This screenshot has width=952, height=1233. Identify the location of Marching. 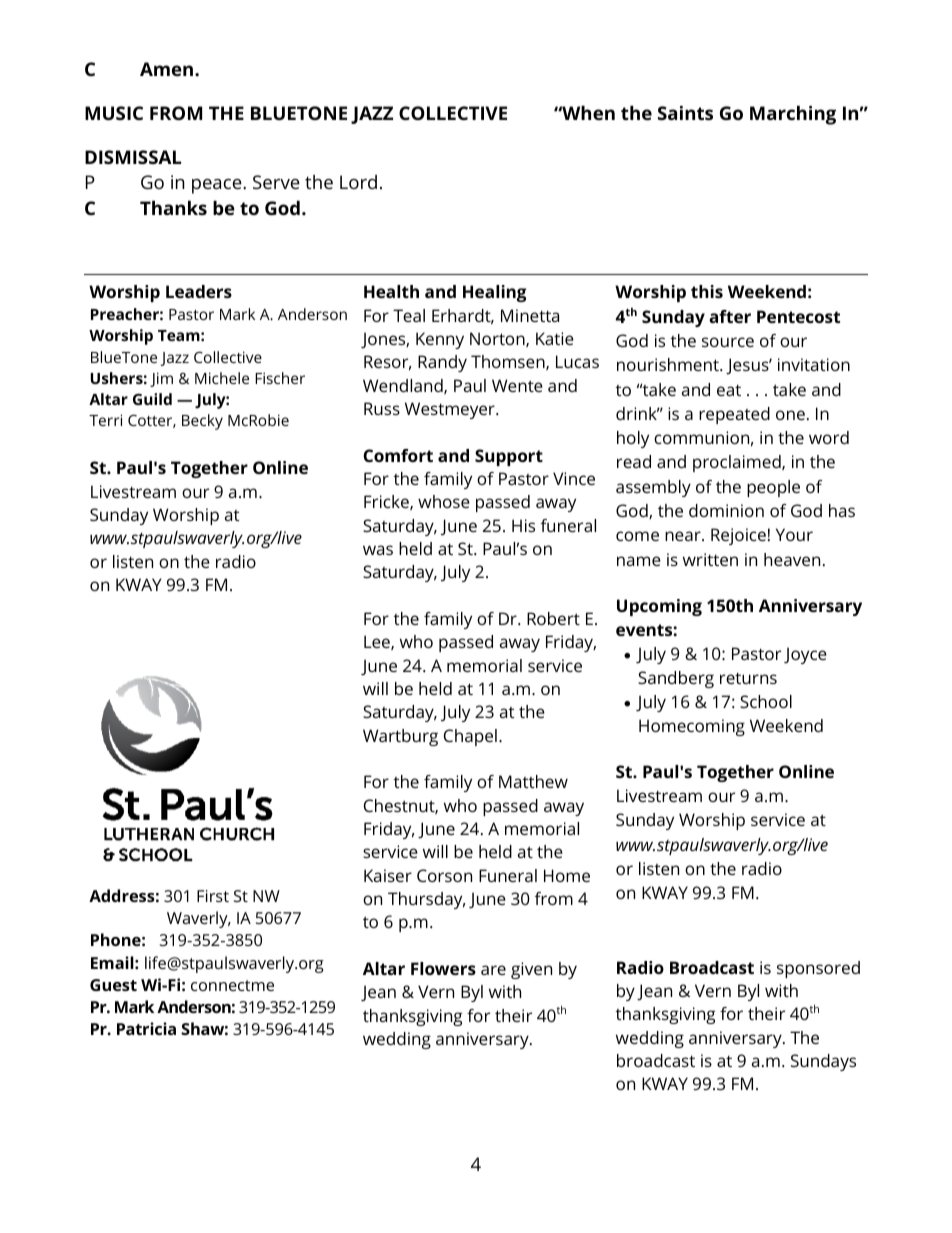
(793, 115).
